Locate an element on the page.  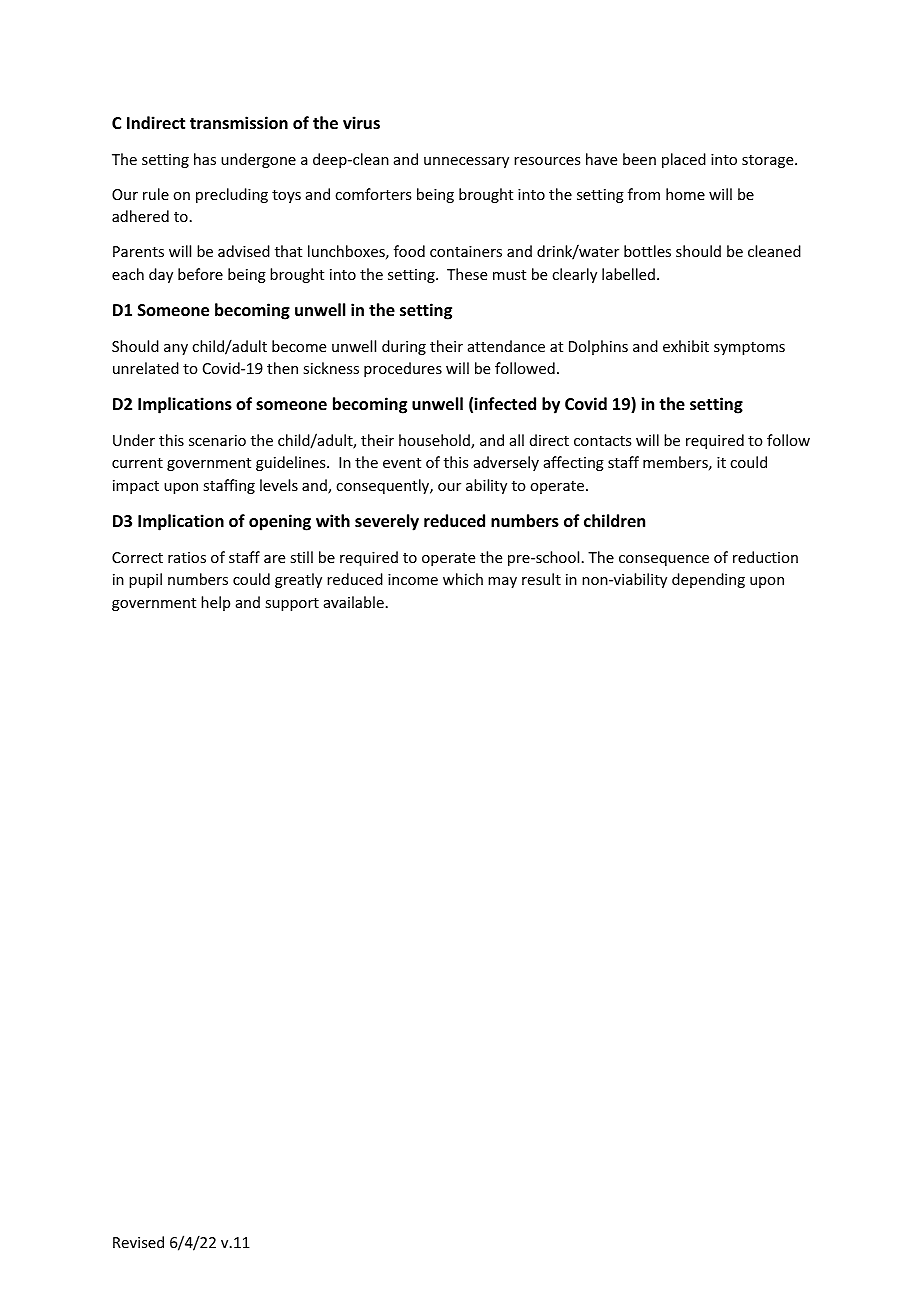
placed is located at coordinates (684, 160).
